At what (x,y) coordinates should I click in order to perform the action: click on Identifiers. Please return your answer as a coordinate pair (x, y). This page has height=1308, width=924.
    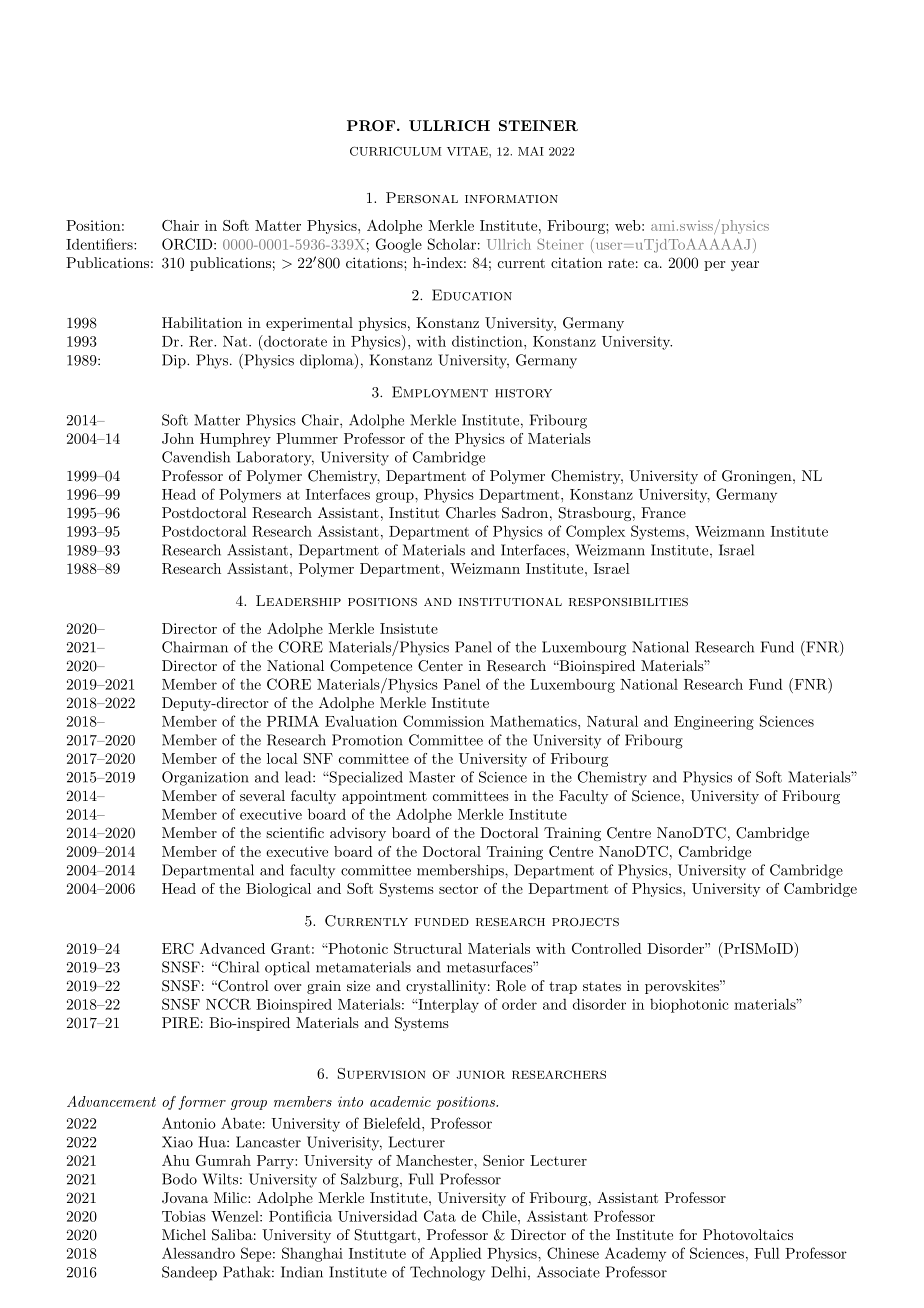
    Looking at the image, I should click on (100, 244).
